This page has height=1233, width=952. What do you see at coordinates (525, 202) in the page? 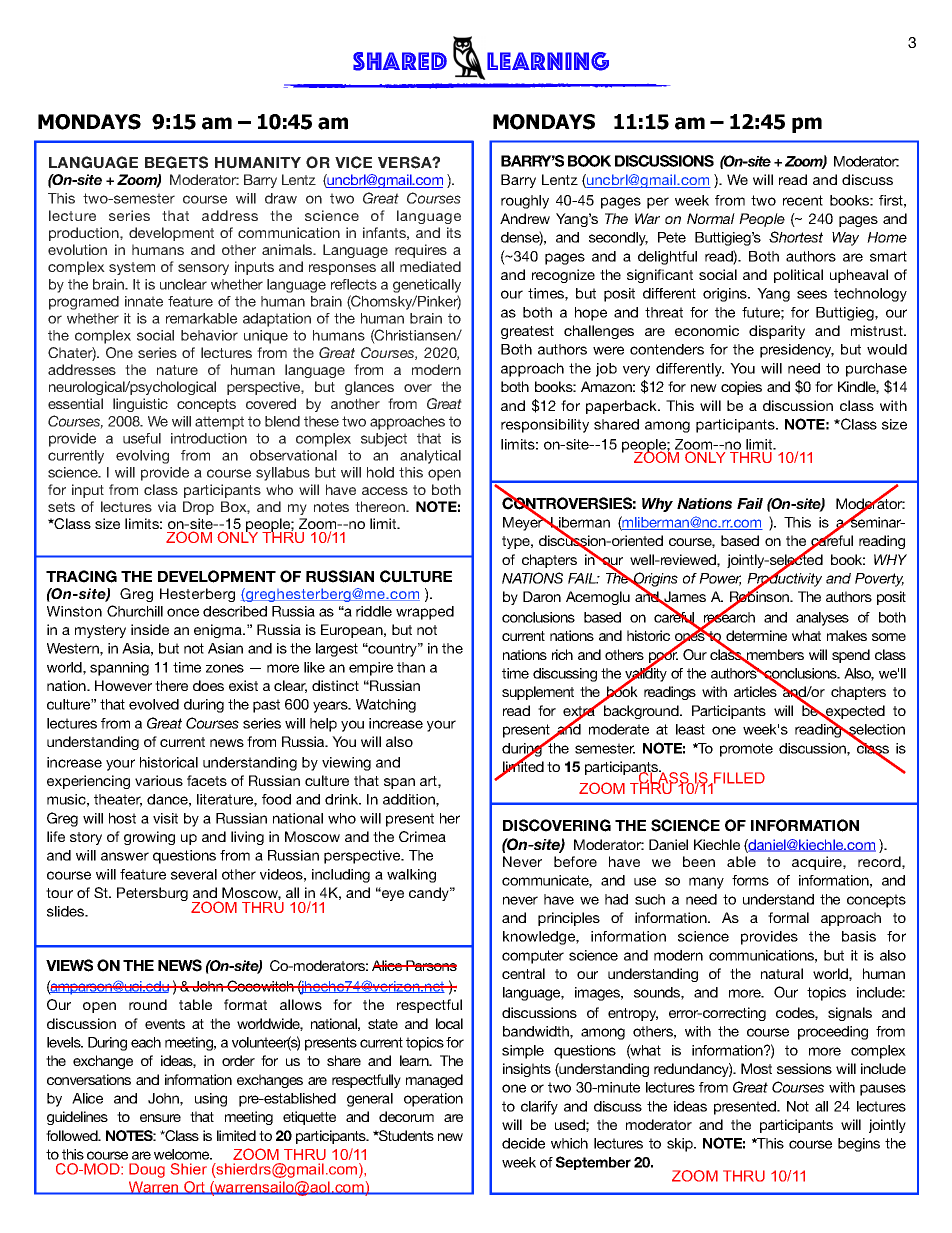
I see `roughly` at bounding box center [525, 202].
